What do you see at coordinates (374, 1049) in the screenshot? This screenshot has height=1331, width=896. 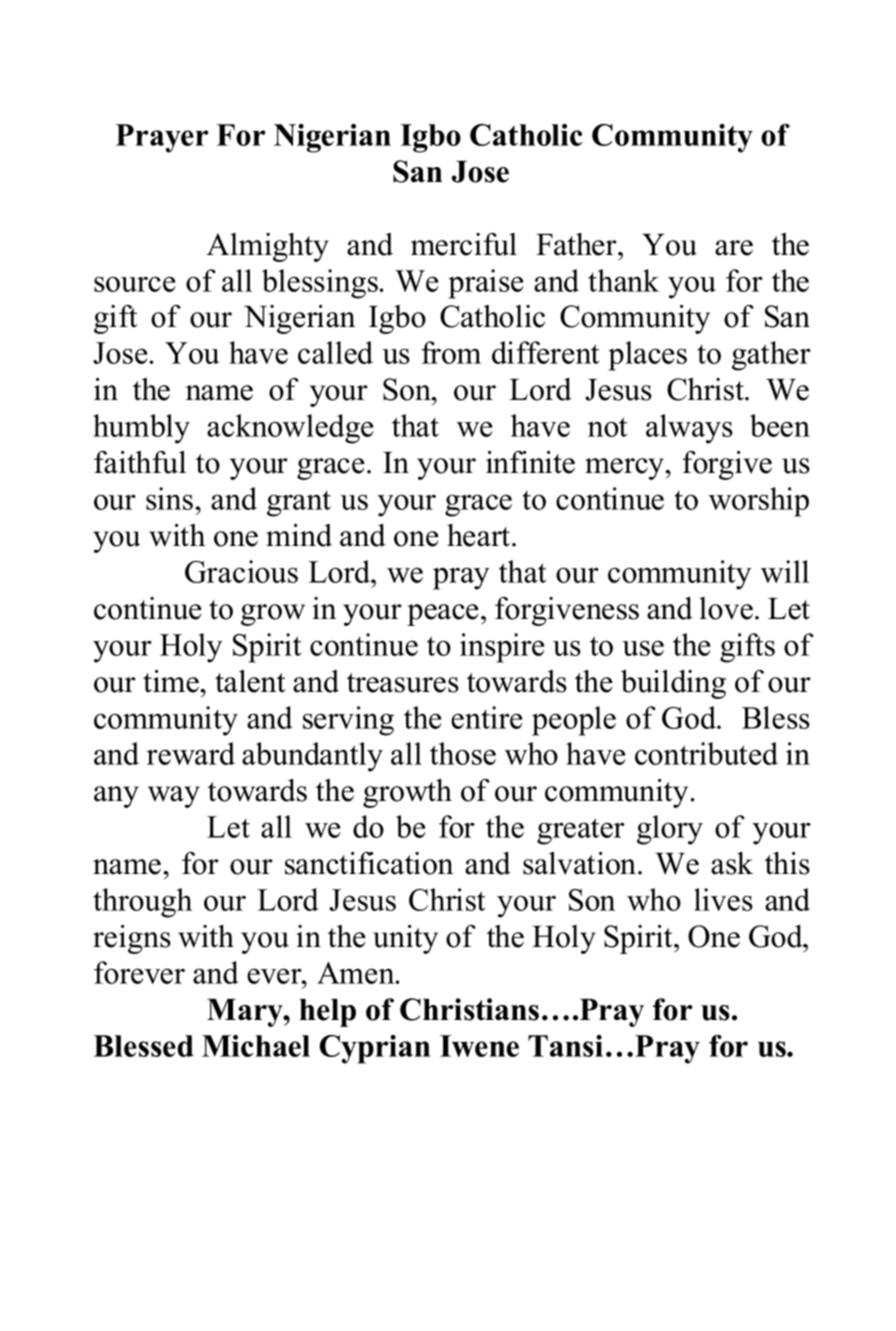 I see `Cyprian` at bounding box center [374, 1049].
